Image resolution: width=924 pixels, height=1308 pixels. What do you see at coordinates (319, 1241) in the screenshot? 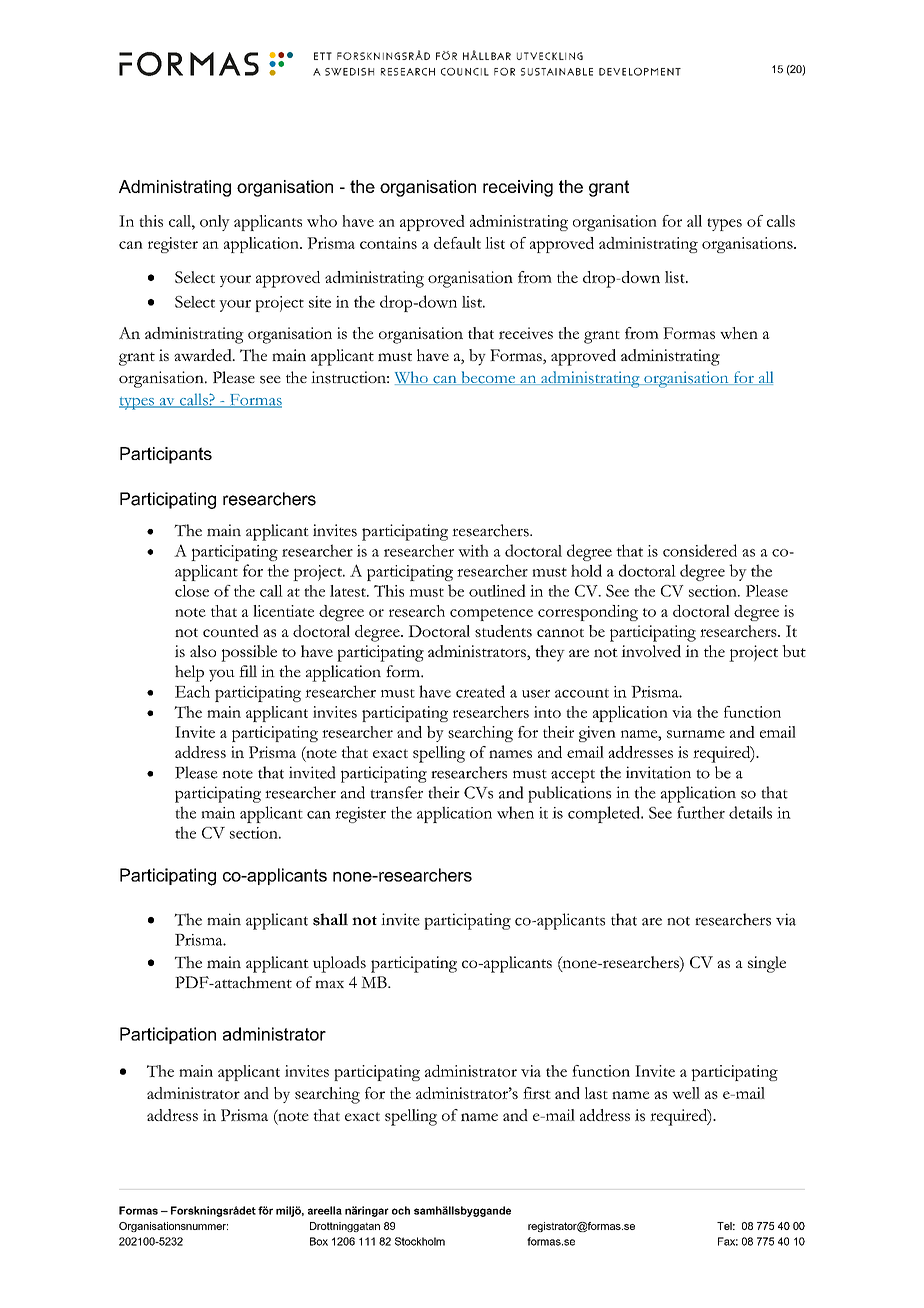
I see `Box` at bounding box center [319, 1241].
